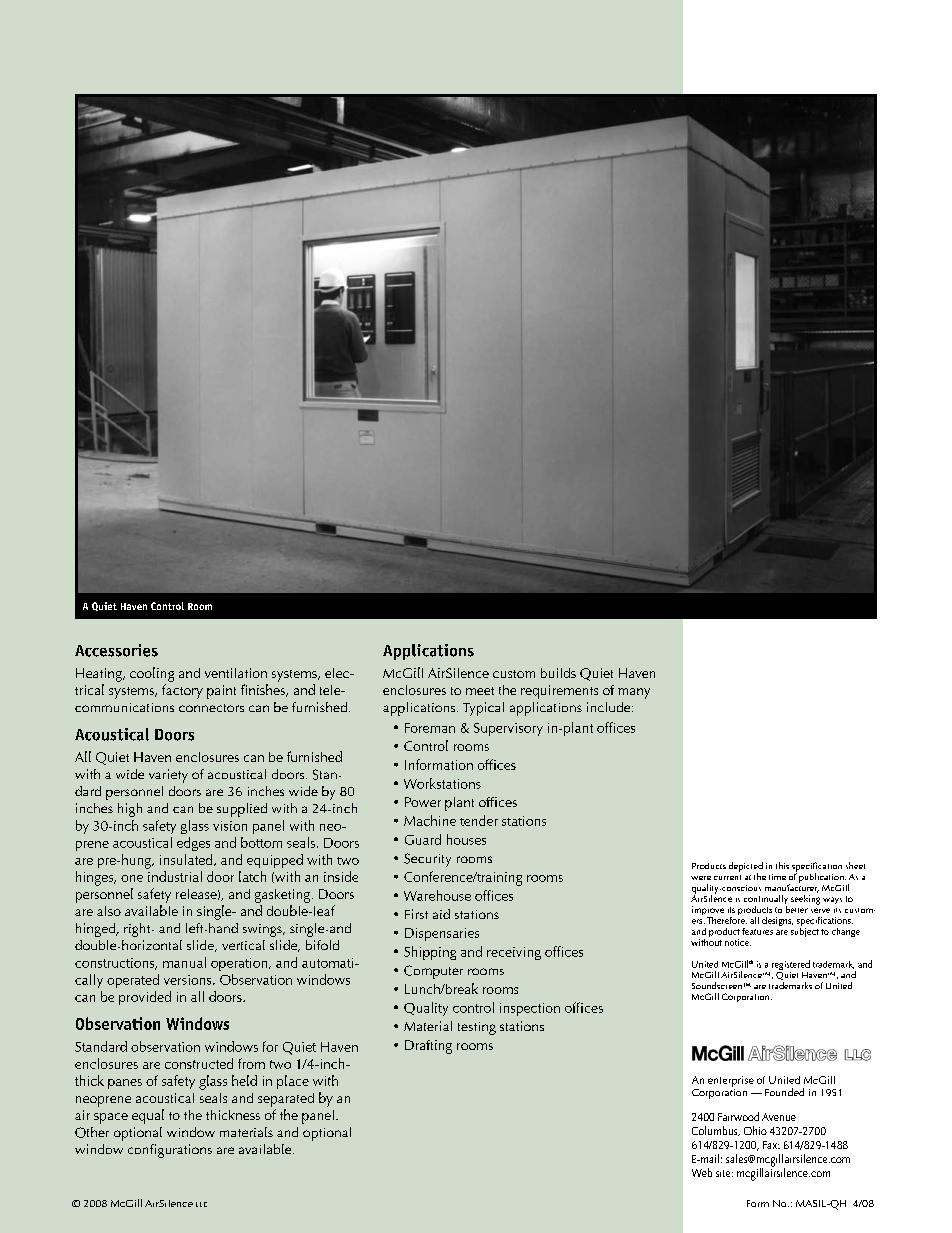 The height and width of the image is (1233, 952). Describe the element at coordinates (634, 693) in the image. I see `many` at that location.
